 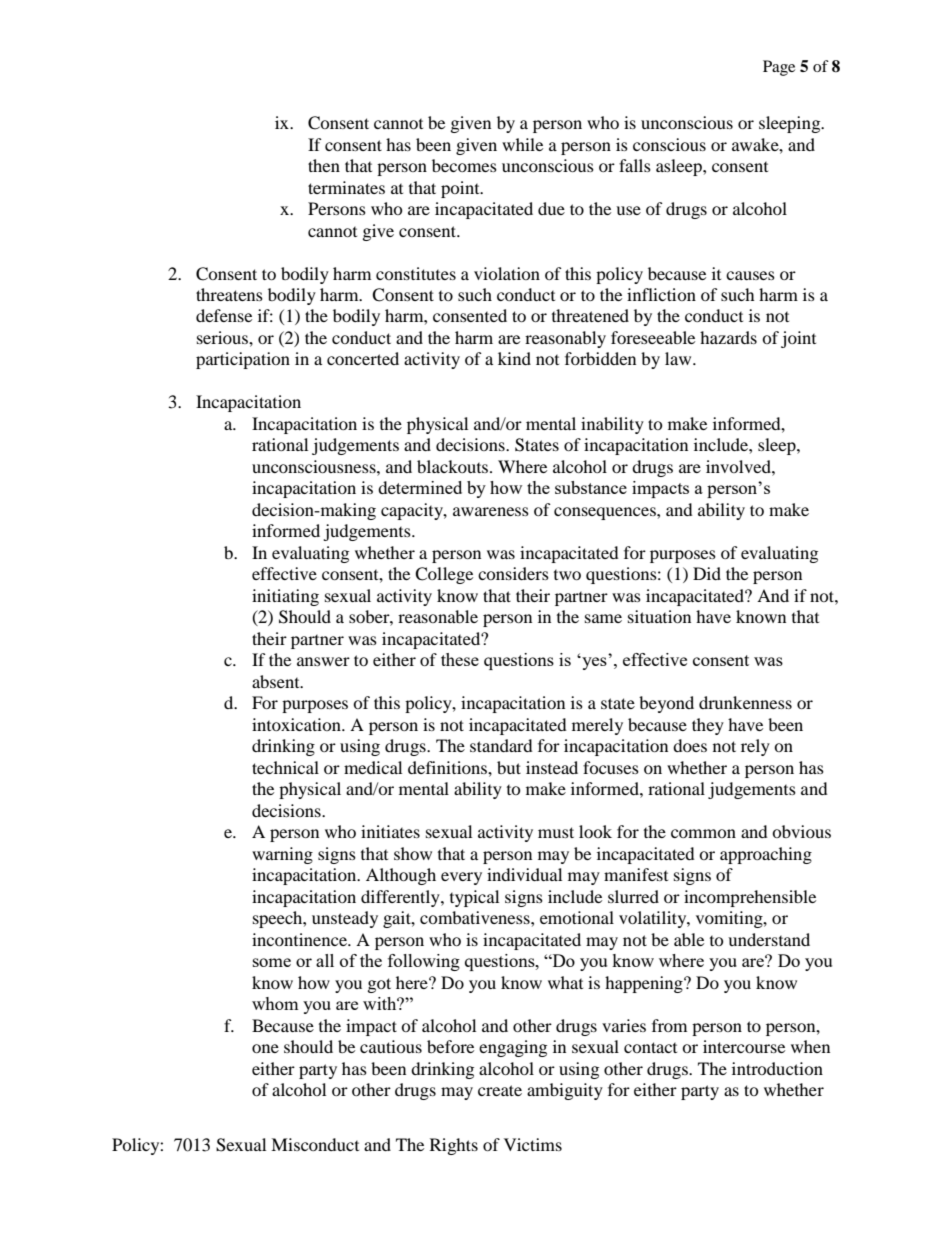 I want to click on initiating, so click(x=285, y=597).
